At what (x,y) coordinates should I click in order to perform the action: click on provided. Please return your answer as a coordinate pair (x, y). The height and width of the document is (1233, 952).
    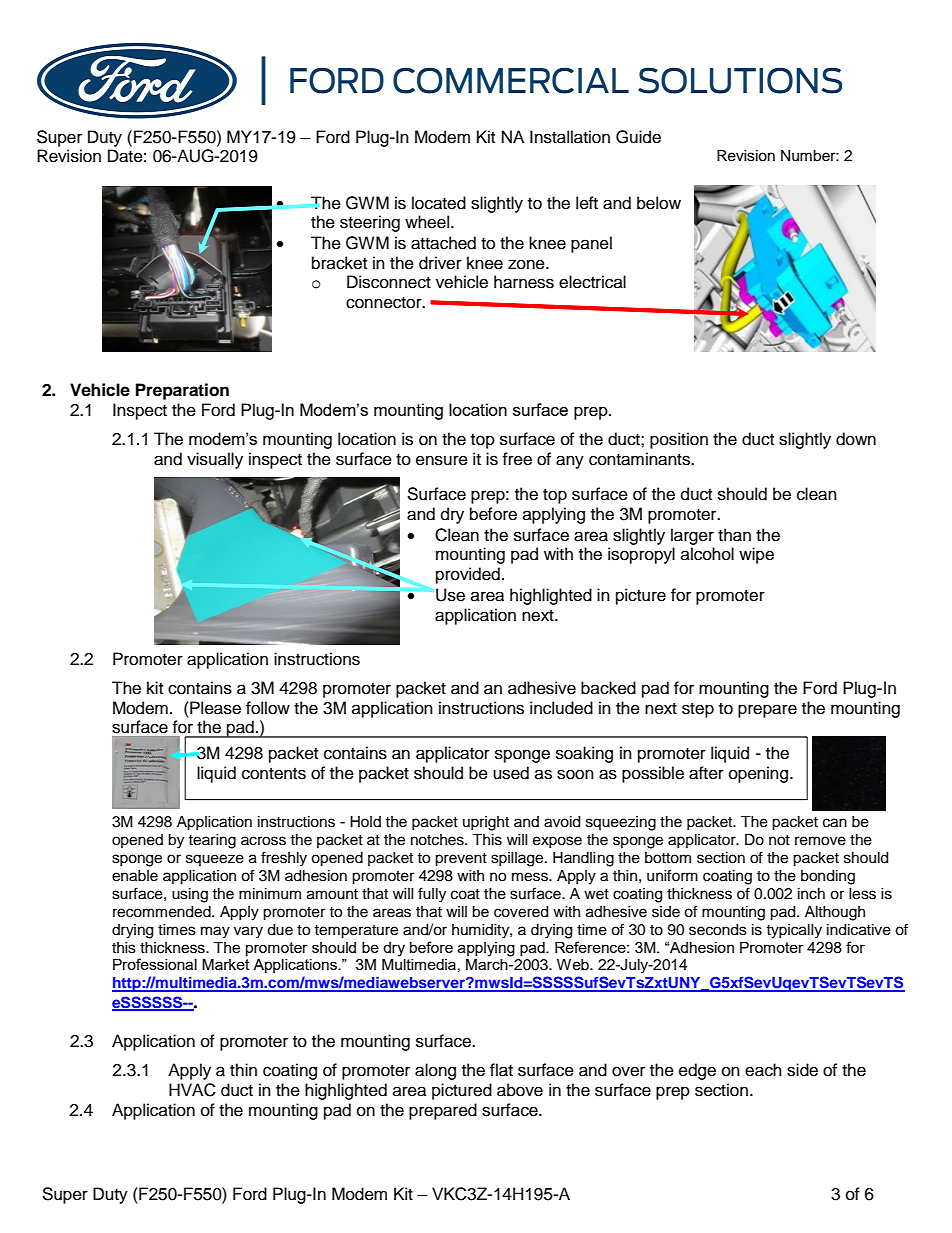
    Looking at the image, I should click on (468, 575).
